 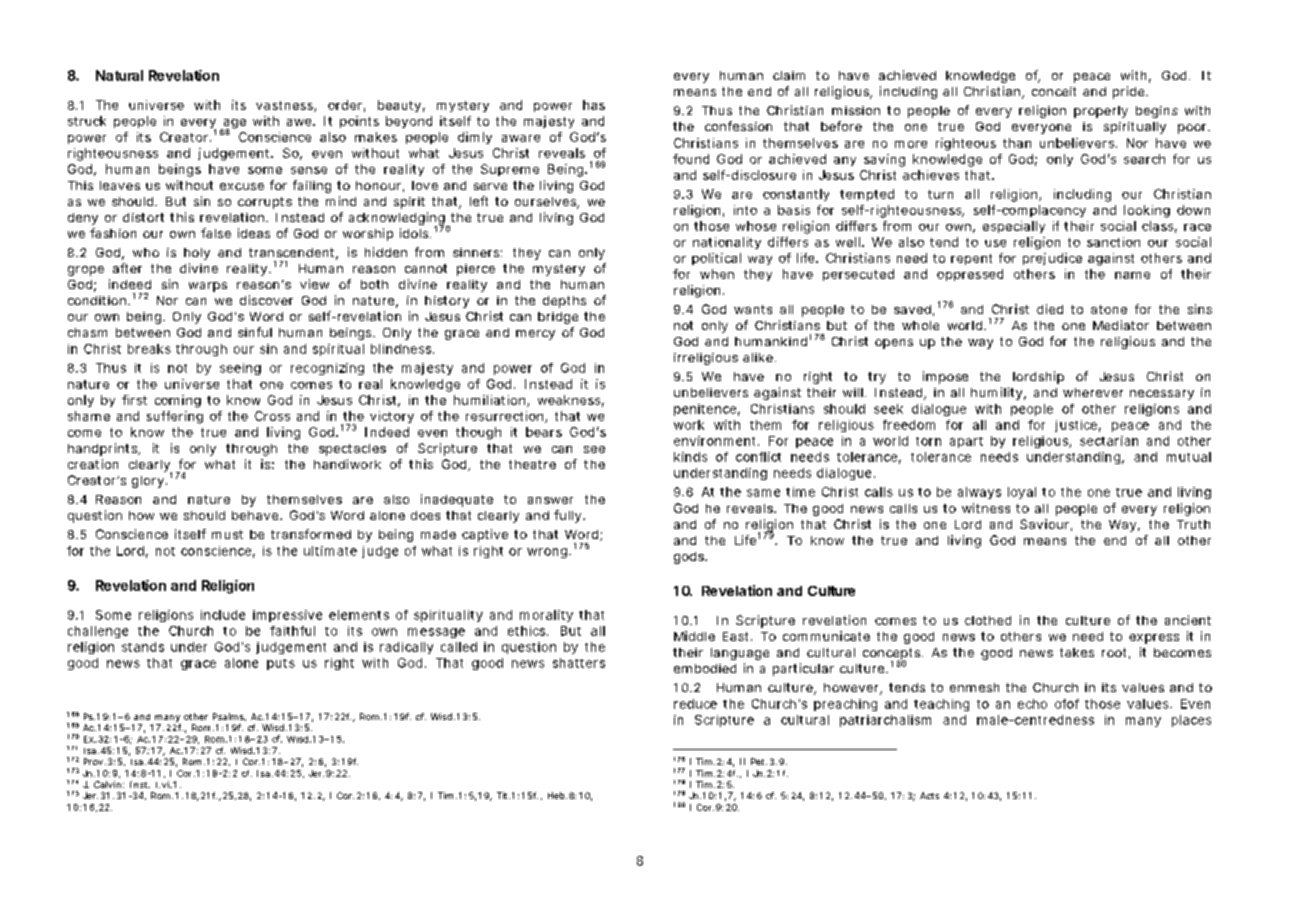 I want to click on Calvin, so click(x=107, y=784).
